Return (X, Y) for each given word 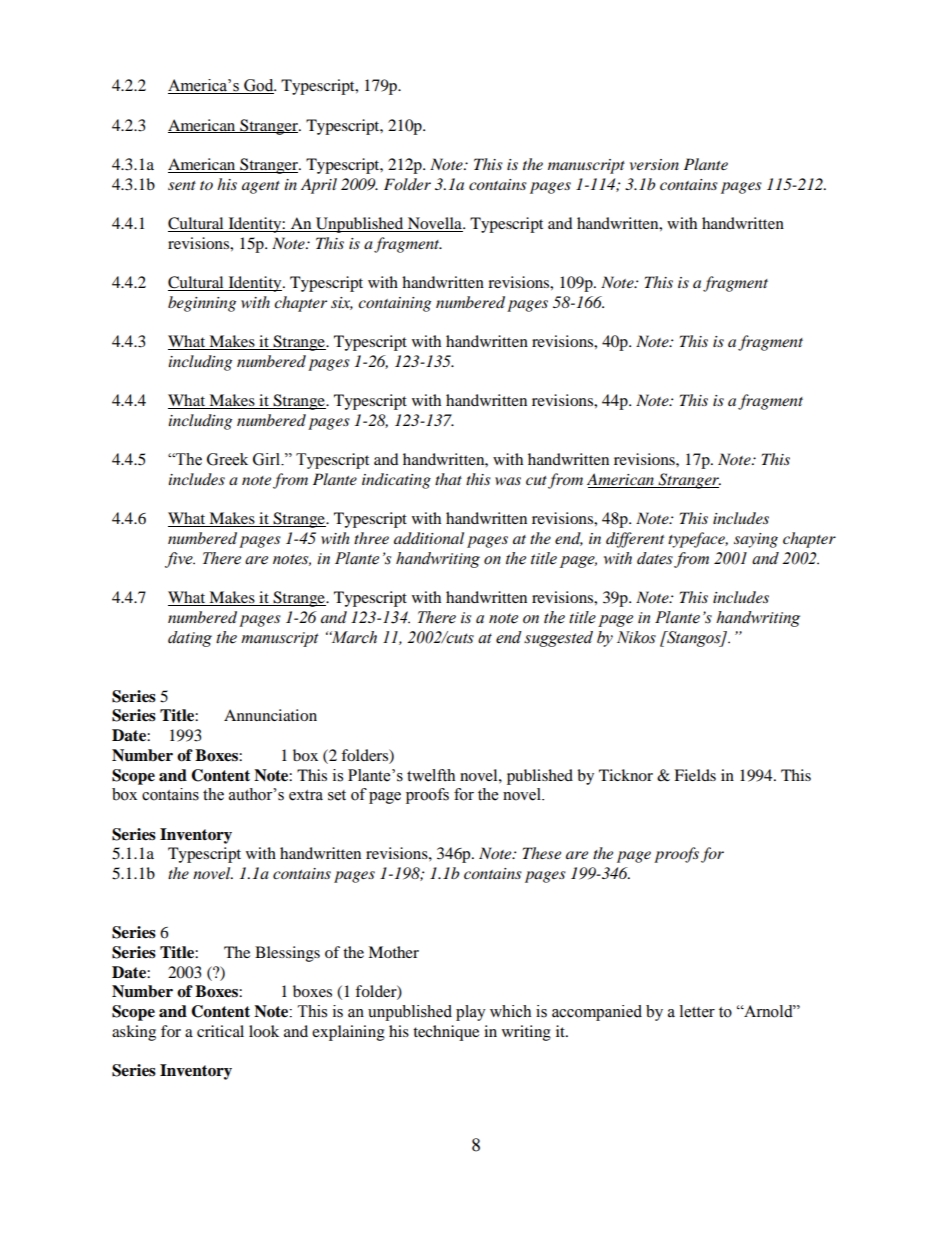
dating (190, 639)
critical (220, 1031)
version (654, 164)
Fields (695, 775)
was (508, 481)
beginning (202, 304)
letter (697, 1011)
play (471, 1013)
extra (306, 795)
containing (394, 304)
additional (429, 538)
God (259, 86)
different (635, 540)
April (319, 186)
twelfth (431, 775)
